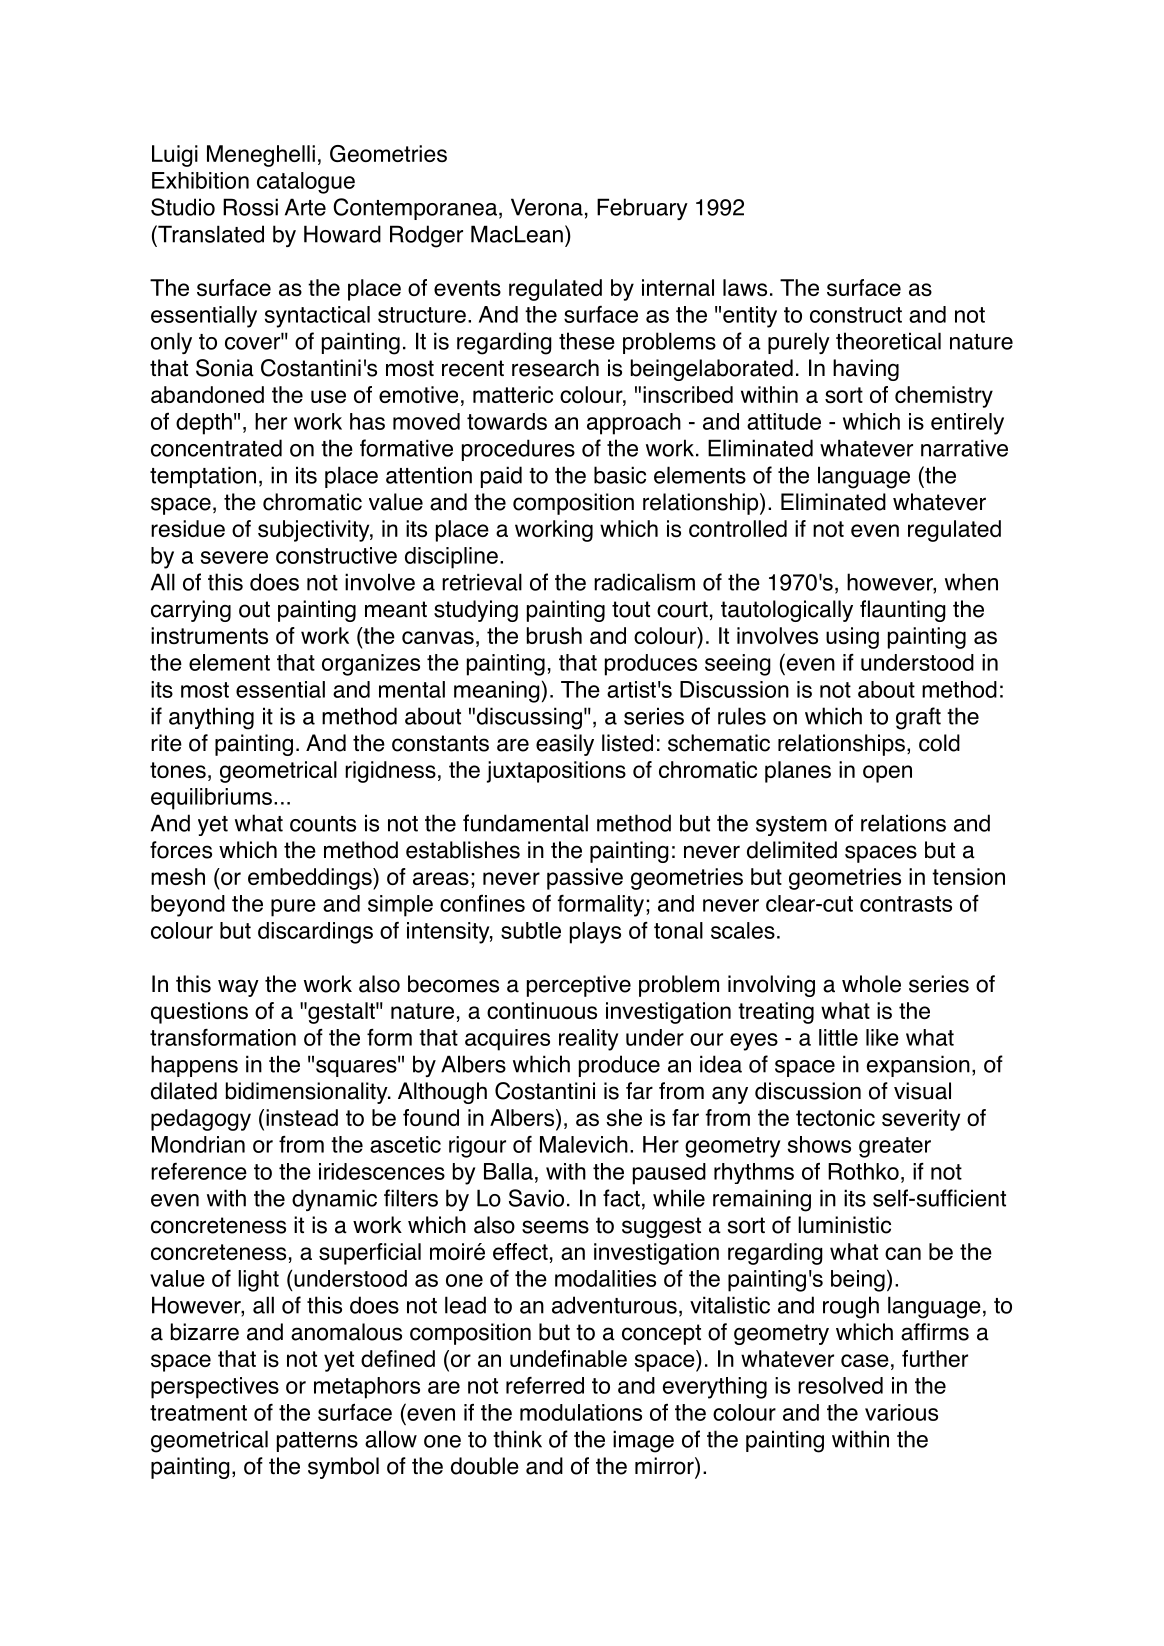  I want to click on laws, so click(745, 287).
